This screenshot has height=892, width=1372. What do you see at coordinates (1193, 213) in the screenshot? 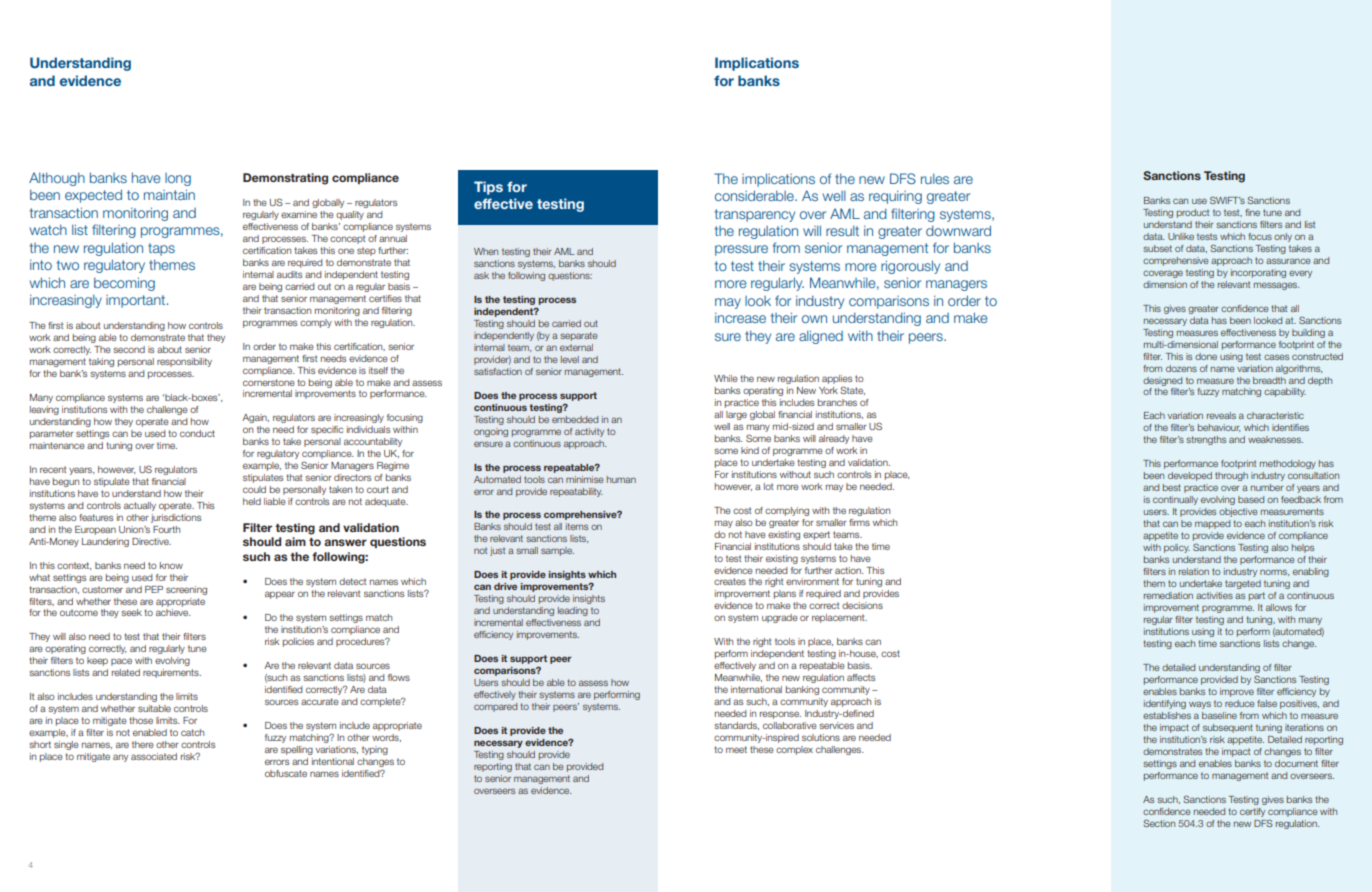
I see `product` at bounding box center [1193, 213].
